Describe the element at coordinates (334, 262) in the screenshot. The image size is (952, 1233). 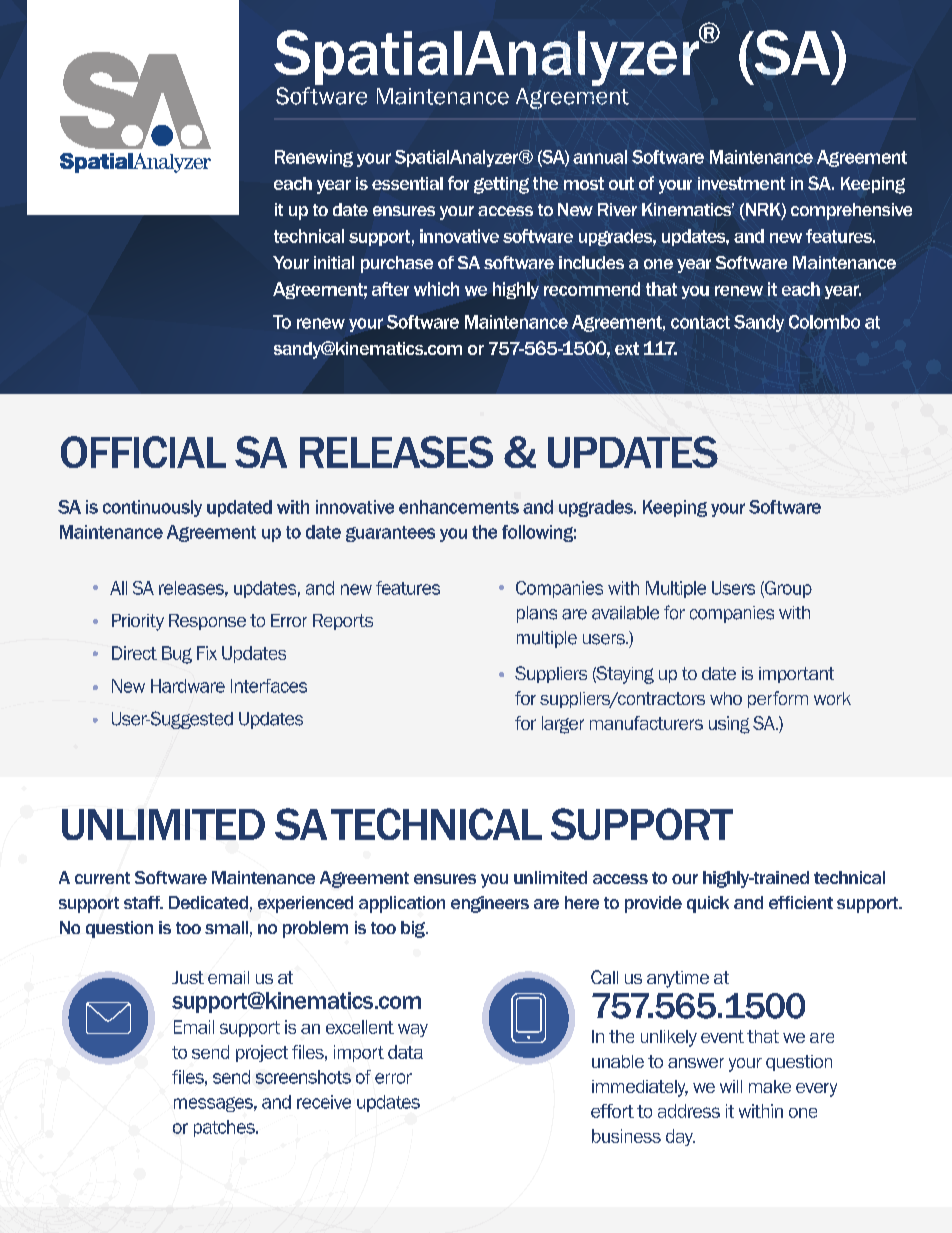
I see `initial` at that location.
